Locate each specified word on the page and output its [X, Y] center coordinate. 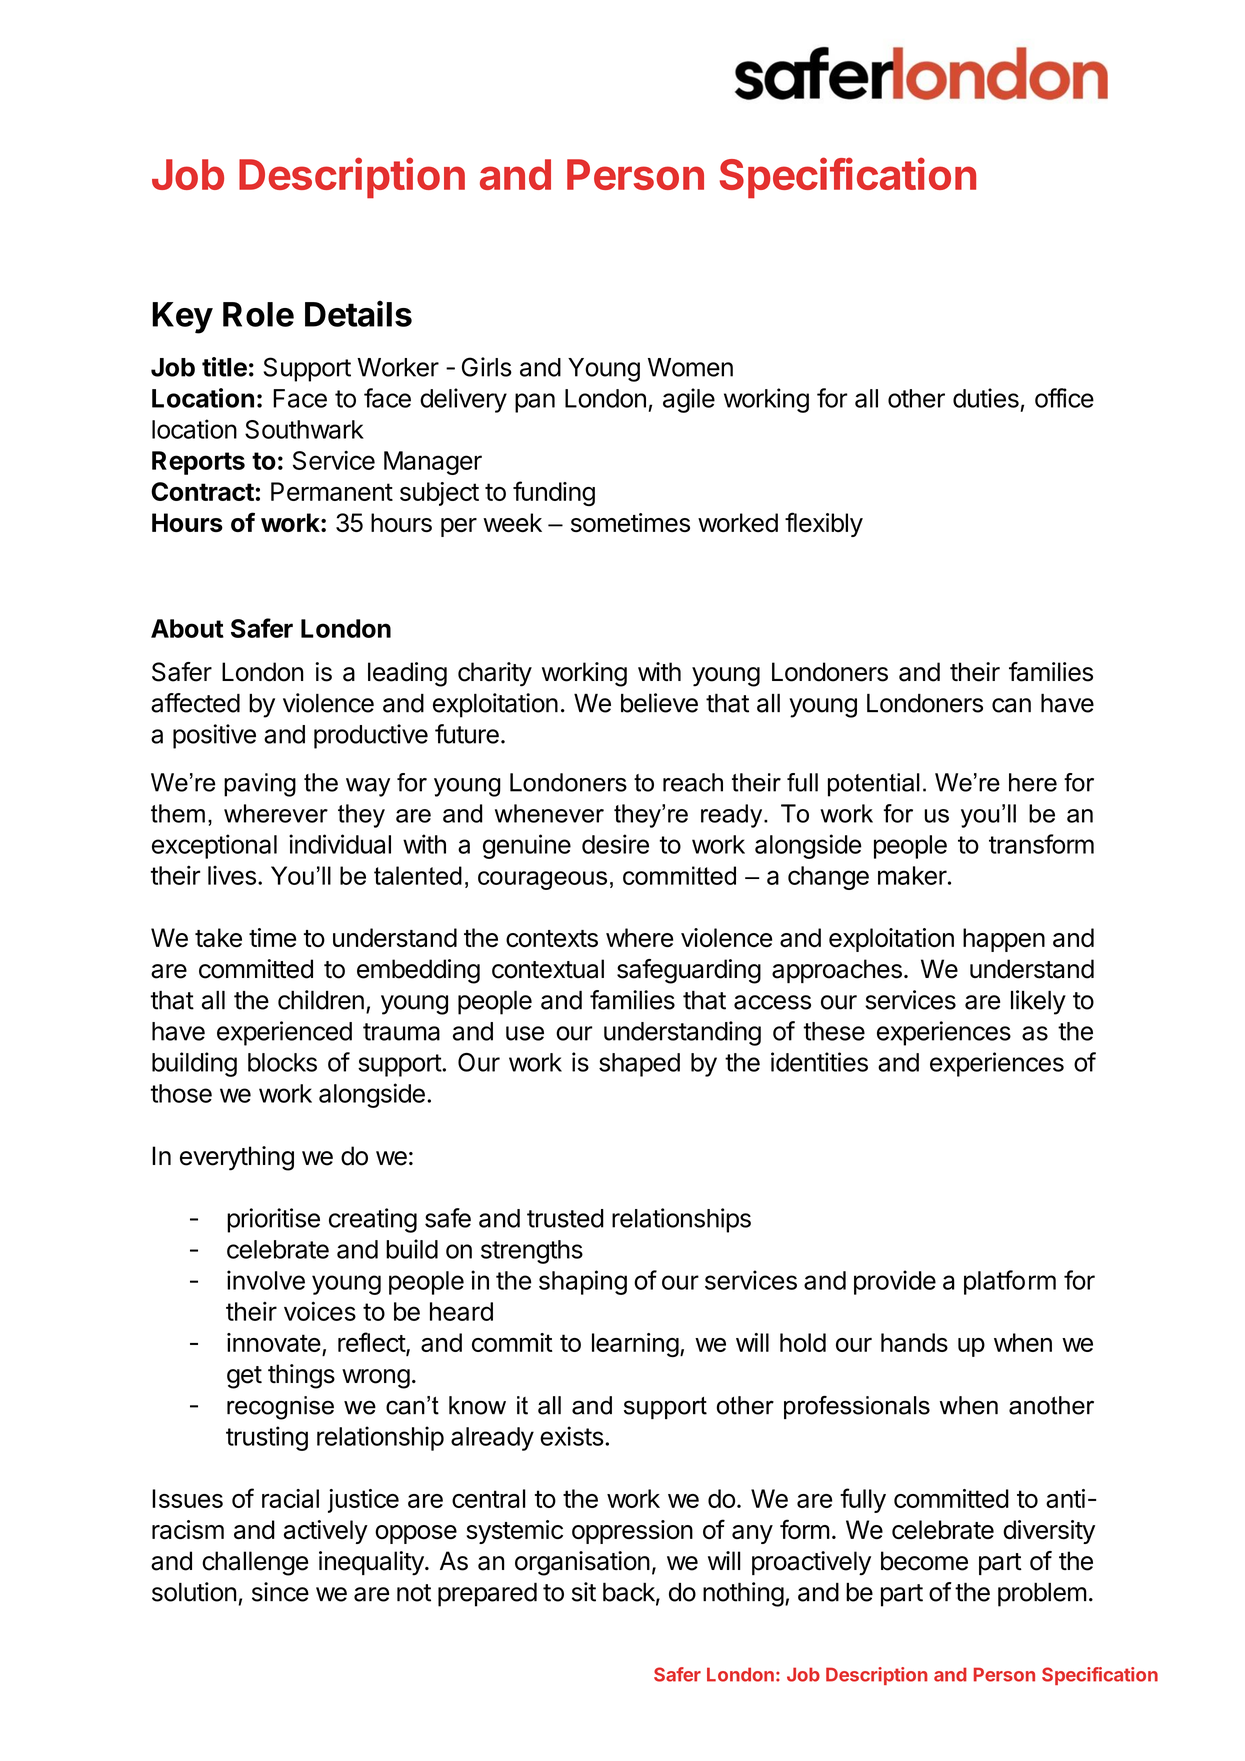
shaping [583, 1282]
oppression [632, 1532]
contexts [552, 938]
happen [1004, 940]
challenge [255, 1563]
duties [986, 398]
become [924, 1561]
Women [690, 367]
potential [874, 785]
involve [266, 1280]
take [218, 938]
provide [895, 1282]
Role [258, 314]
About [187, 628]
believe [659, 703]
